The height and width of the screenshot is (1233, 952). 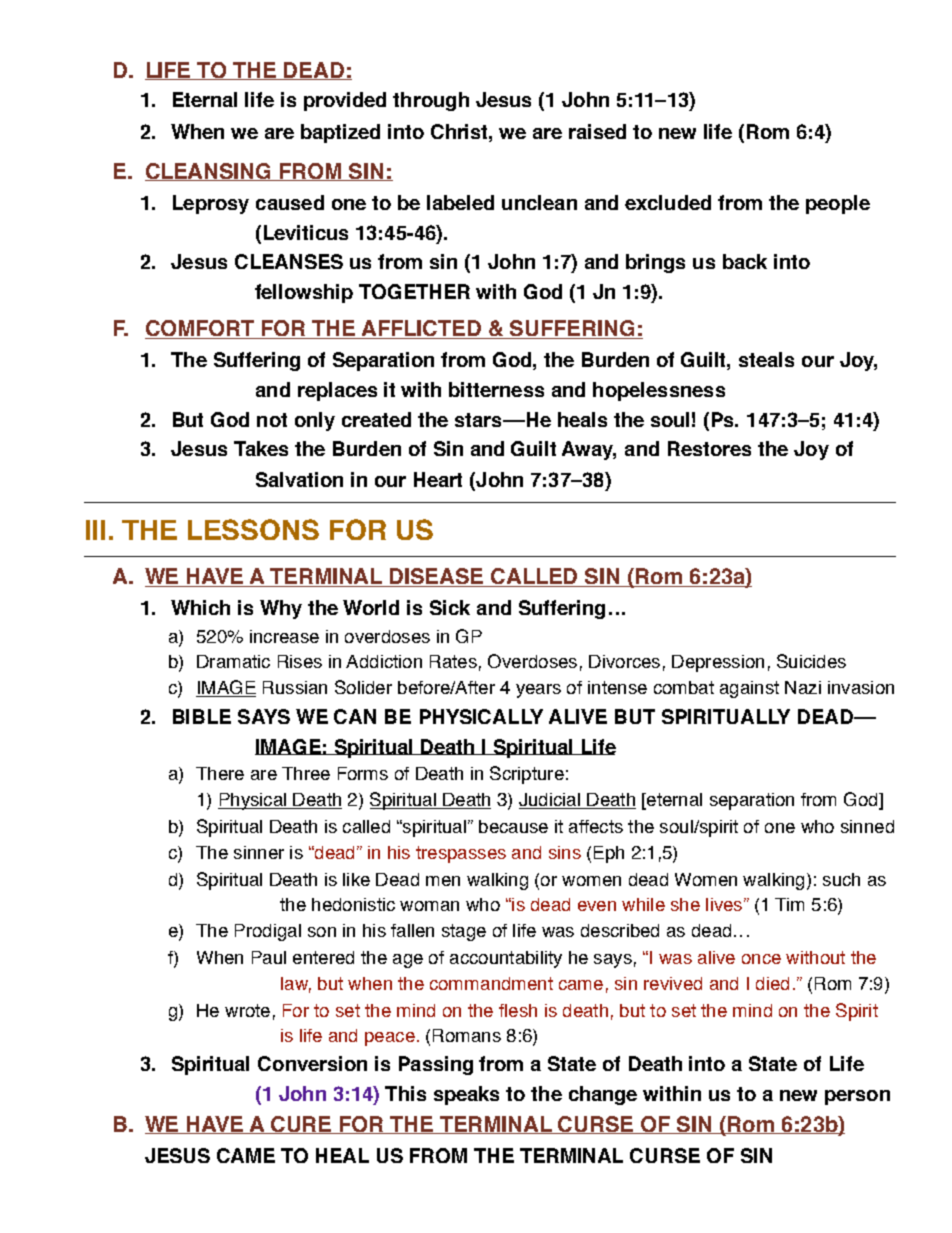 What do you see at coordinates (438, 479) in the screenshot?
I see `Heart` at bounding box center [438, 479].
